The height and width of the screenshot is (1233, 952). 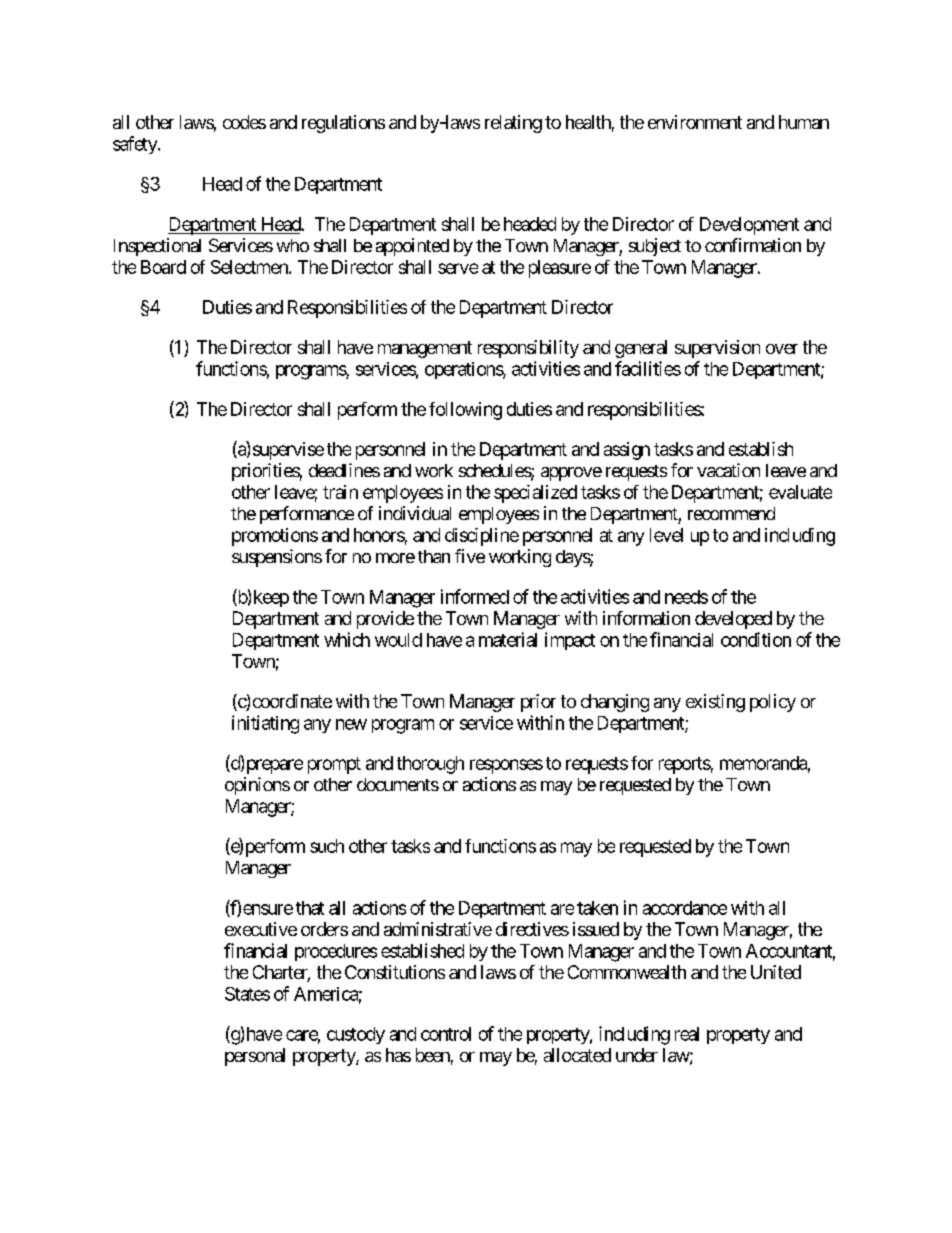 What do you see at coordinates (733, 620) in the screenshot?
I see `developed` at bounding box center [733, 620].
